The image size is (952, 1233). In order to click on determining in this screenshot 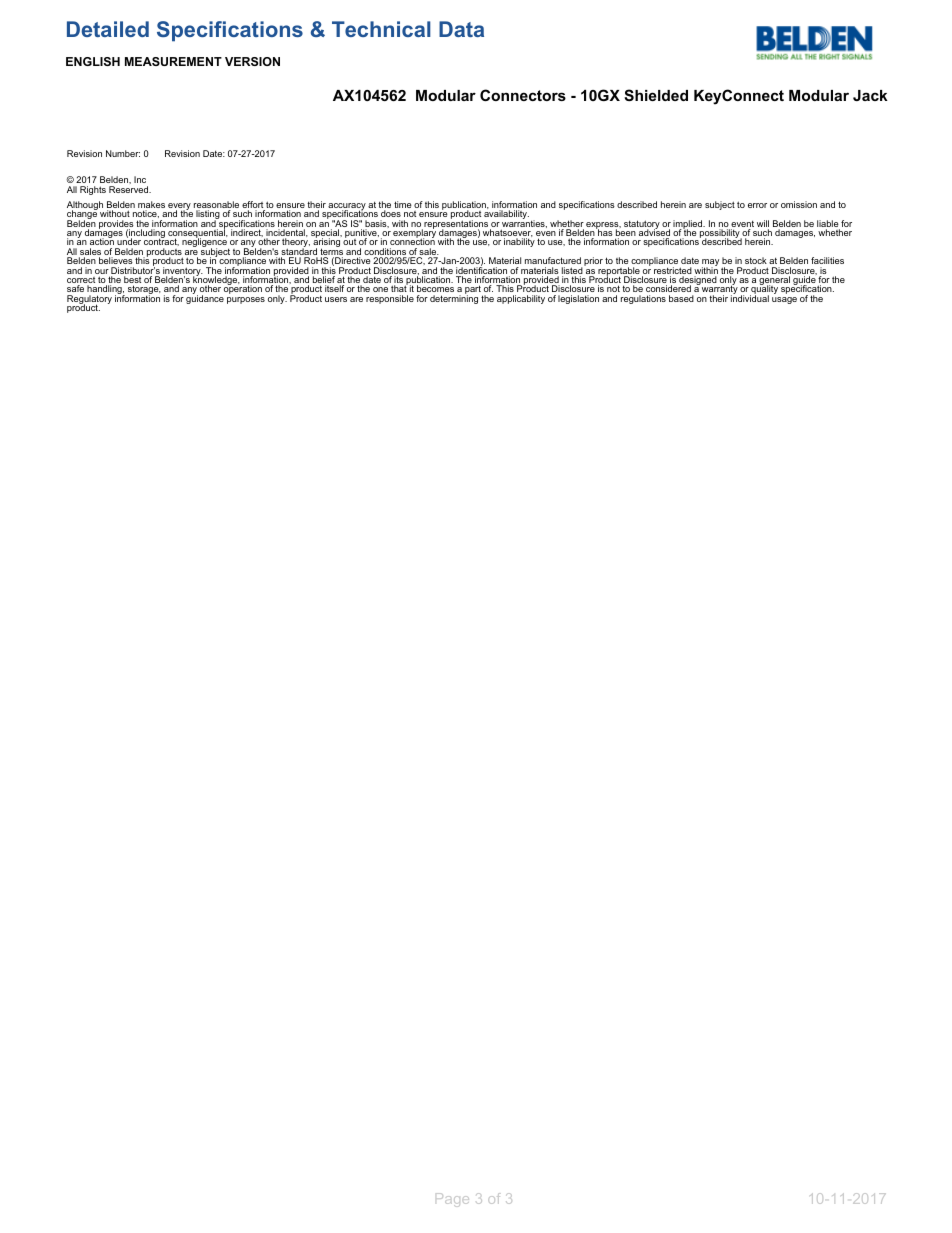, I will do `click(454, 298)`.
